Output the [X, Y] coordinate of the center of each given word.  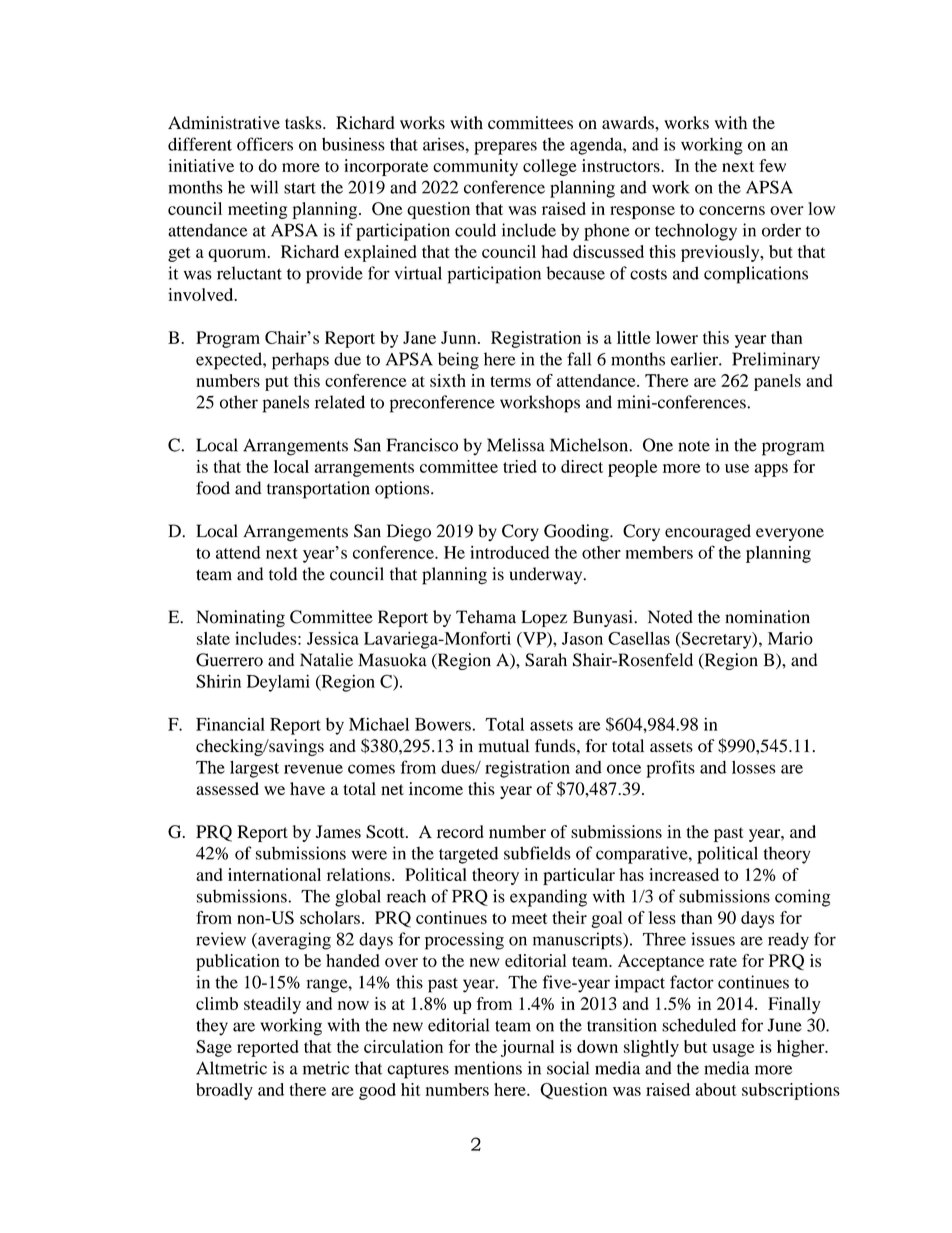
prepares [505, 148]
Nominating [240, 618]
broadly [224, 1091]
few [772, 165]
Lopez [544, 618]
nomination [767, 617]
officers [265, 144]
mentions [488, 1068]
